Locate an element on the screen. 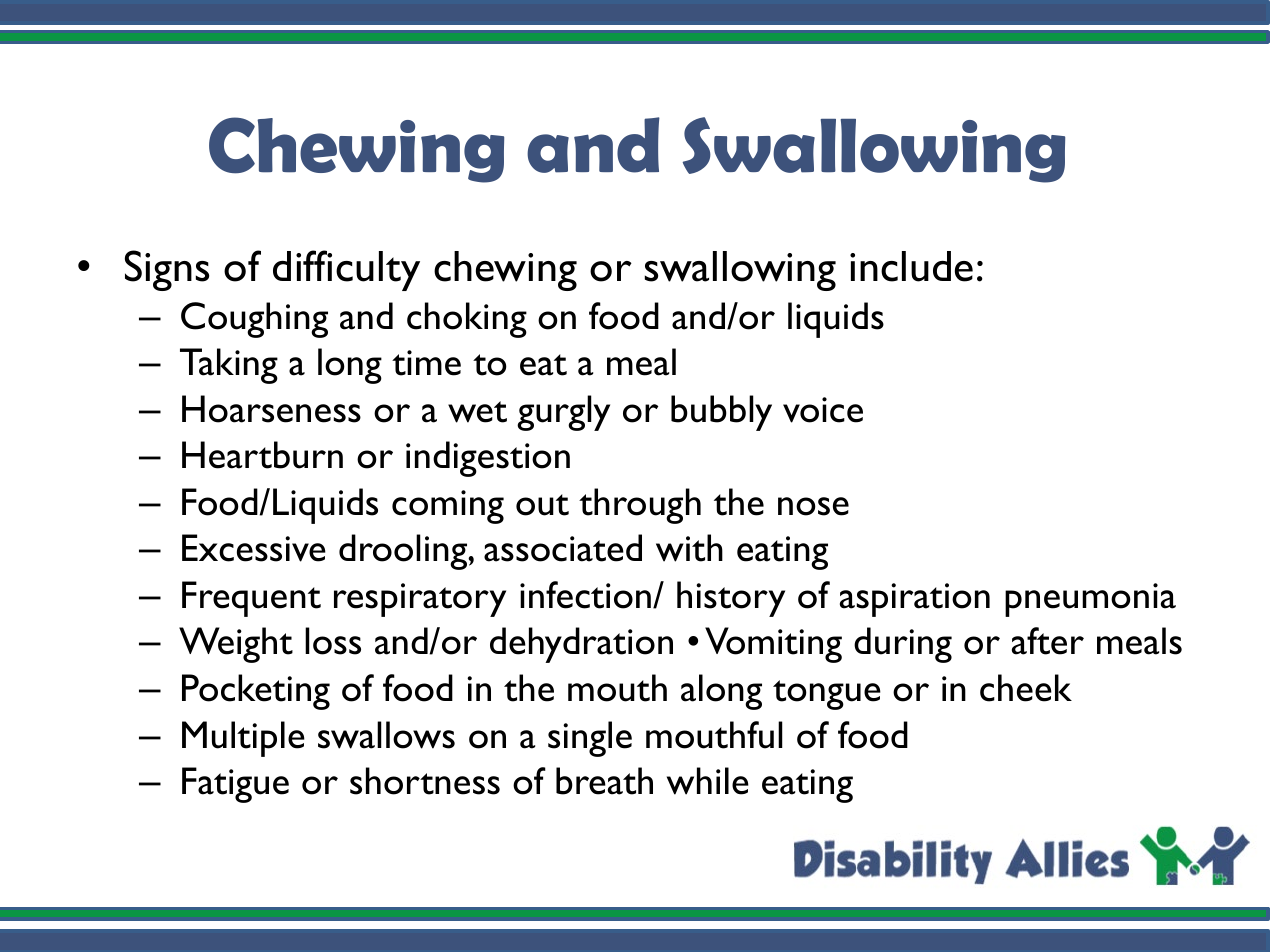 The width and height of the screenshot is (1270, 952). difficulty is located at coordinates (346, 270).
